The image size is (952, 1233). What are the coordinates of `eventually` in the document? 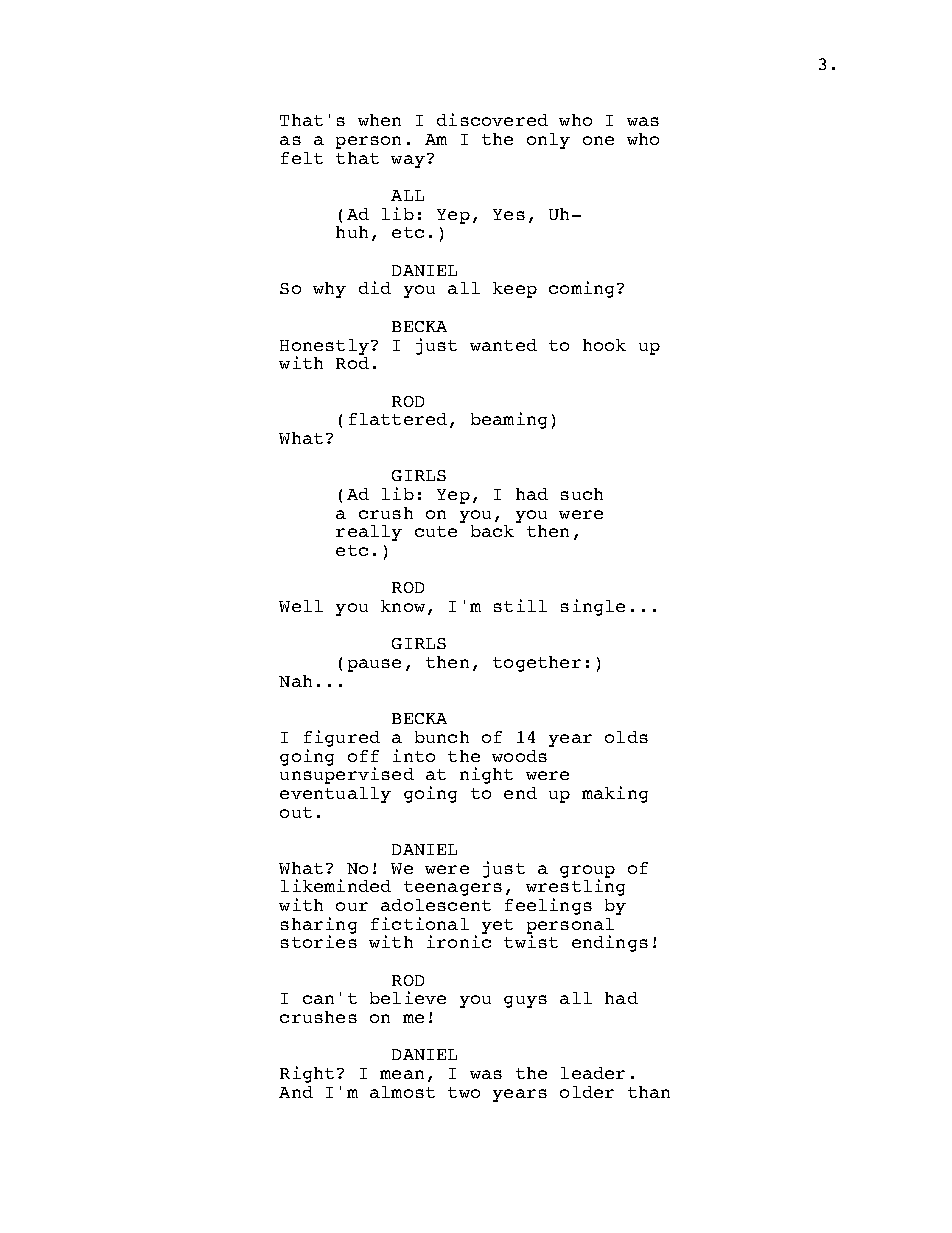 It's located at (335, 795).
